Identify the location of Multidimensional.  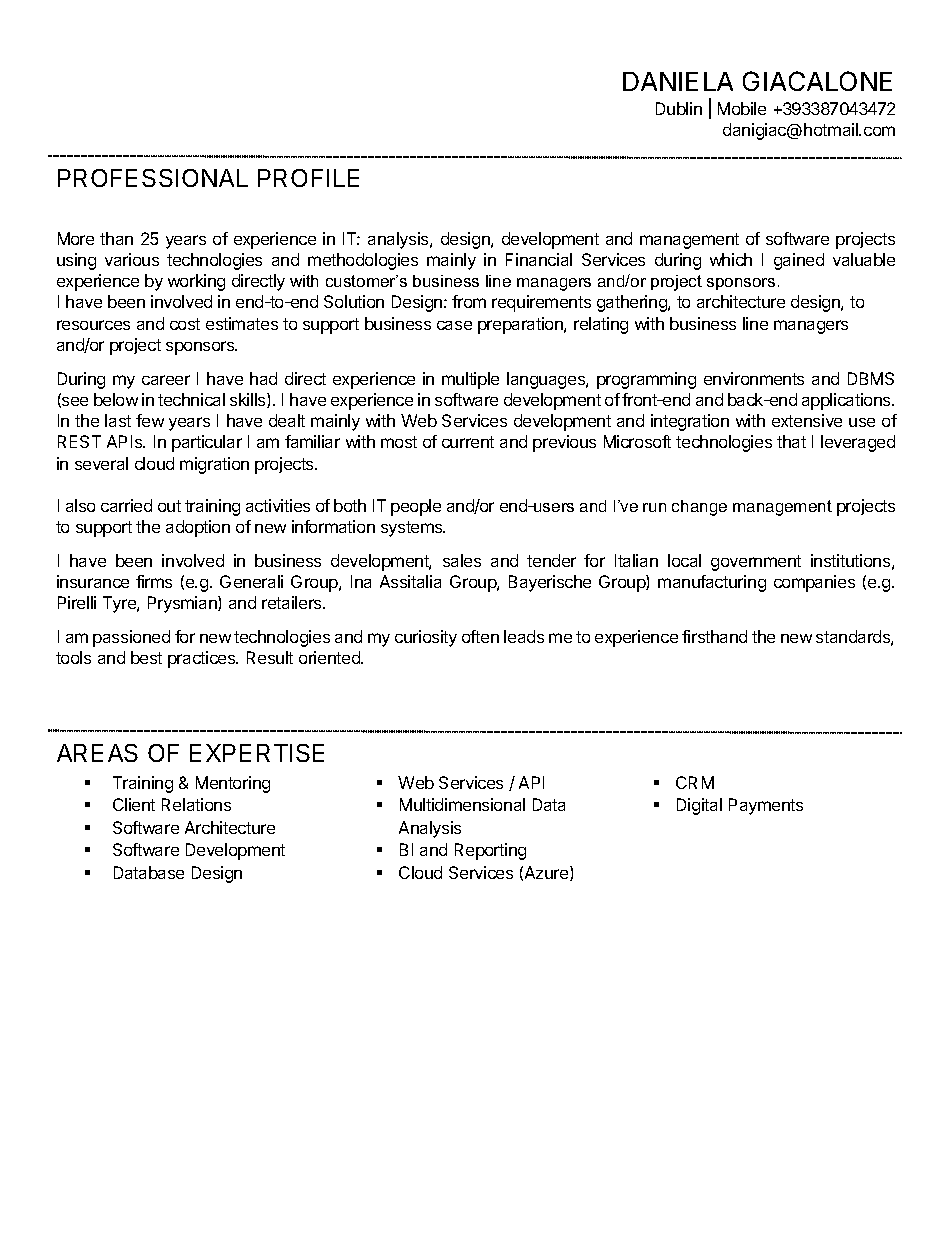
(462, 804).
